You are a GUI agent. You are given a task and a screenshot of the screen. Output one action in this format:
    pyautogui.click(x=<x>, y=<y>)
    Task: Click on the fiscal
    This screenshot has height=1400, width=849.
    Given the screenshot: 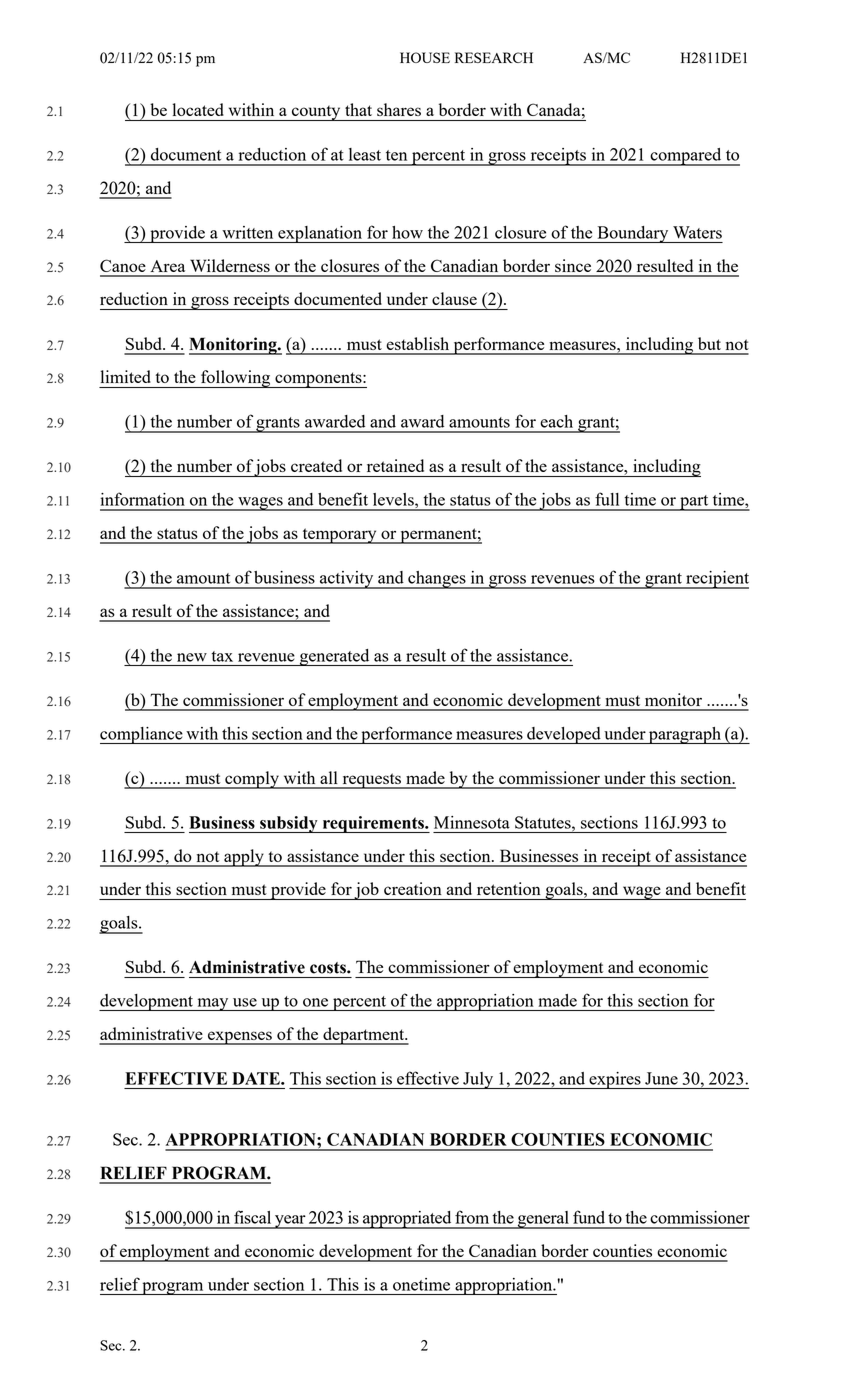 What is the action you would take?
    pyautogui.click(x=252, y=1217)
